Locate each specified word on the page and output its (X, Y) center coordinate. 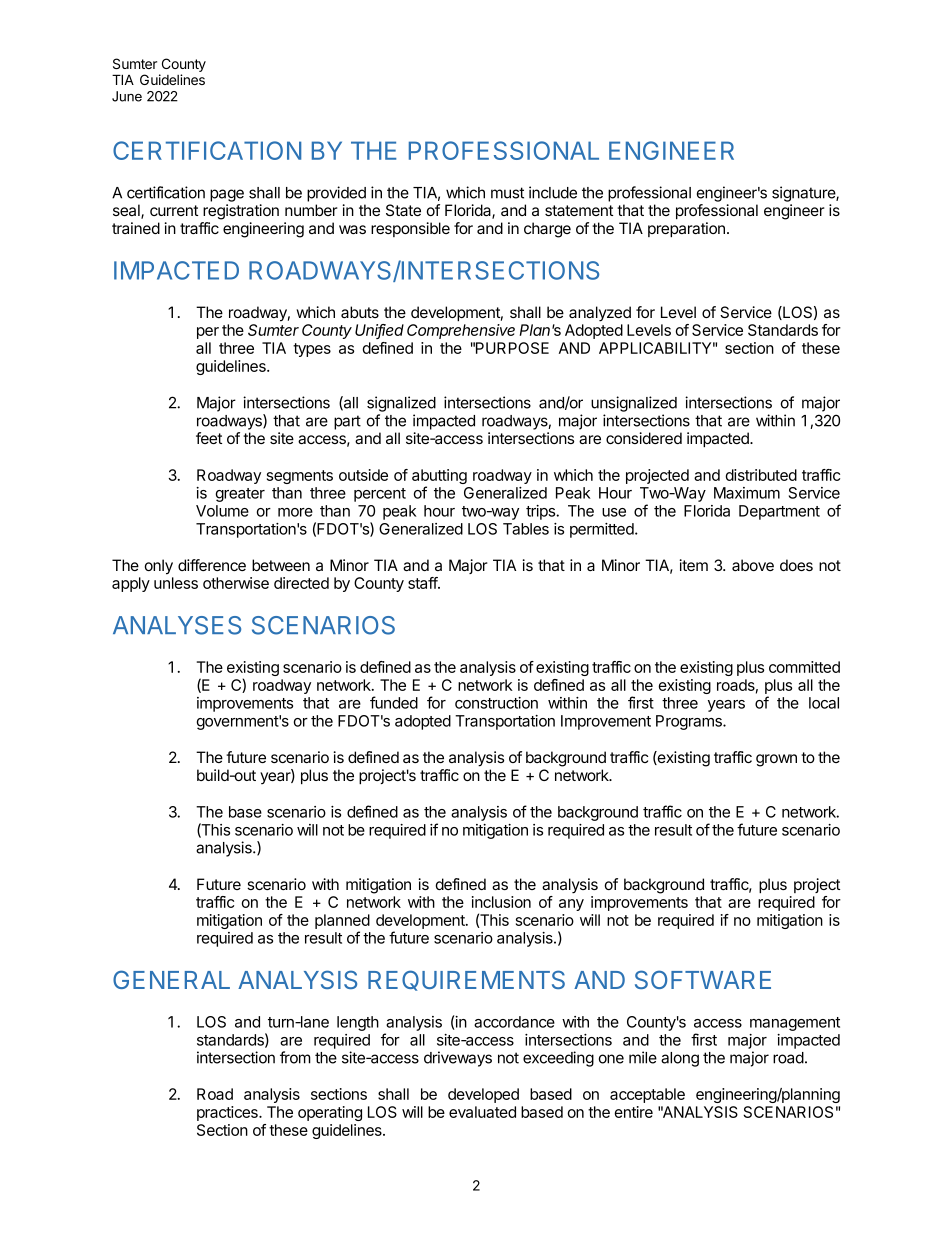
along (680, 1059)
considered (644, 438)
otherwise (236, 583)
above (753, 565)
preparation (686, 229)
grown (776, 760)
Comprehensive (461, 331)
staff (423, 583)
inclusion (501, 902)
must (507, 193)
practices (228, 1113)
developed (483, 1095)
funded (394, 702)
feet (209, 438)
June (127, 96)
